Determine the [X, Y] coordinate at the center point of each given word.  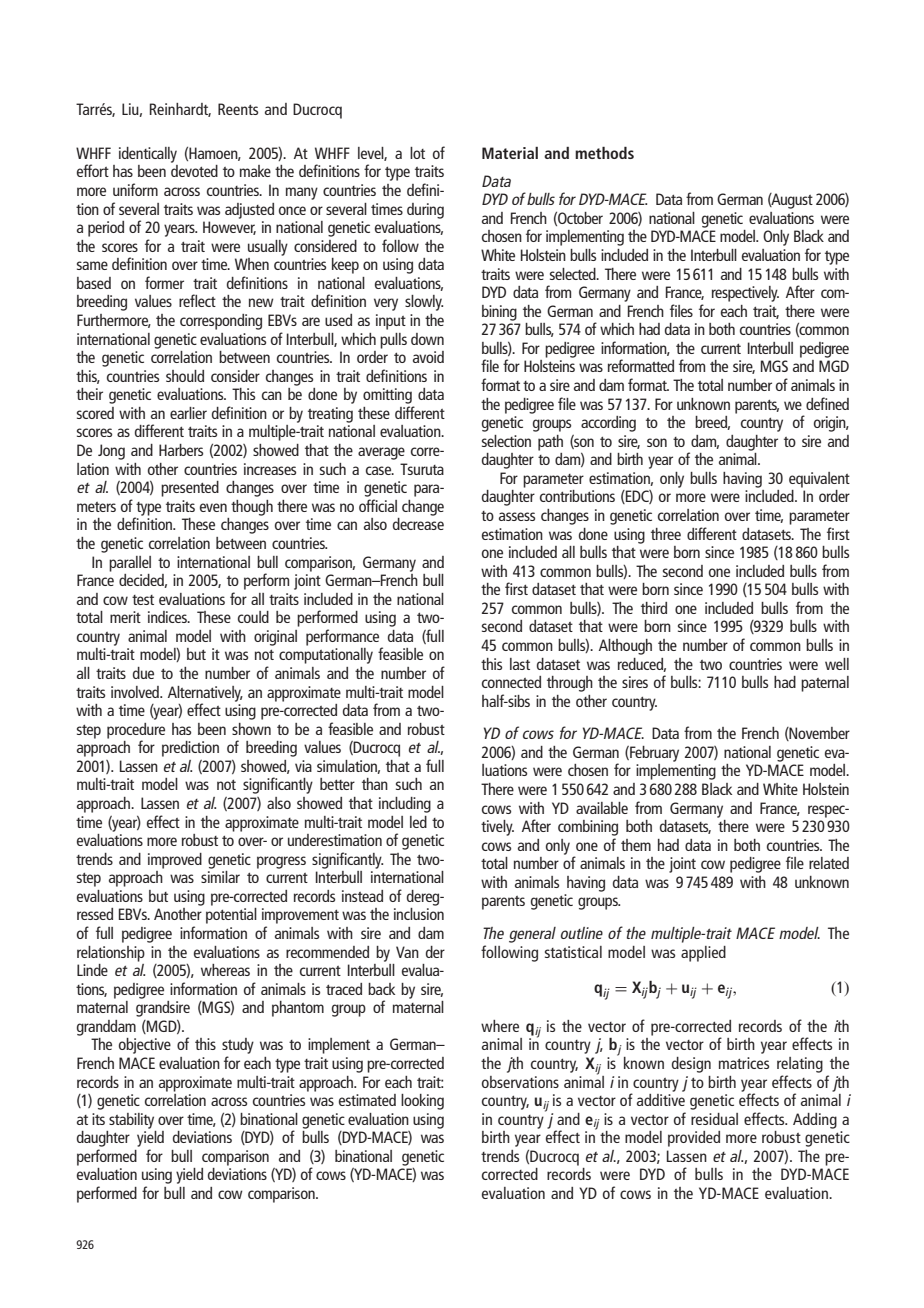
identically [148, 155]
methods [604, 153]
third [654, 608]
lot [417, 153]
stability [131, 1121]
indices [168, 617]
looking [422, 1102]
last [520, 664]
